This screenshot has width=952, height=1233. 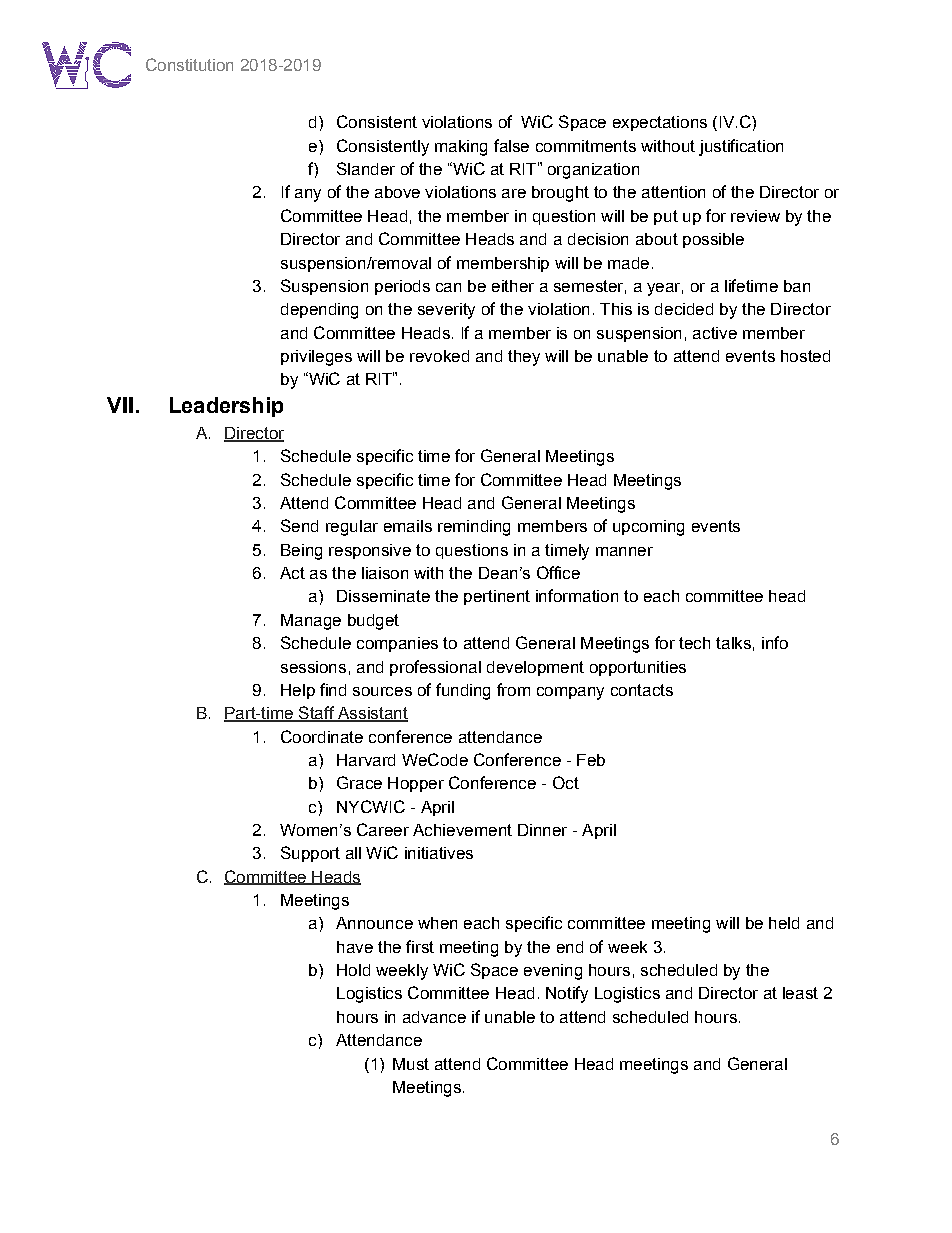 I want to click on reminding, so click(x=474, y=528).
